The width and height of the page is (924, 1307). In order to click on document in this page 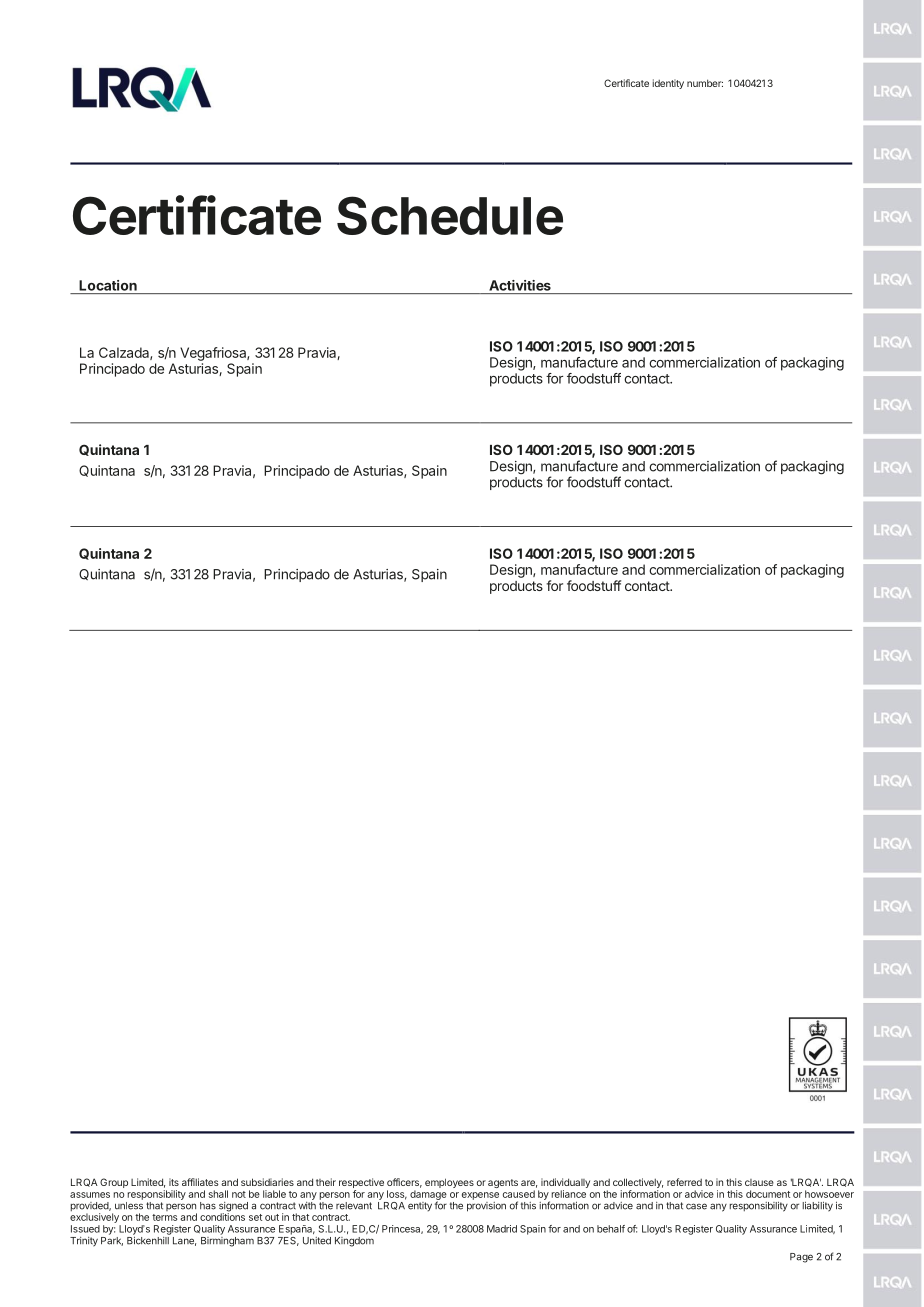, I will do `click(768, 1194)`.
